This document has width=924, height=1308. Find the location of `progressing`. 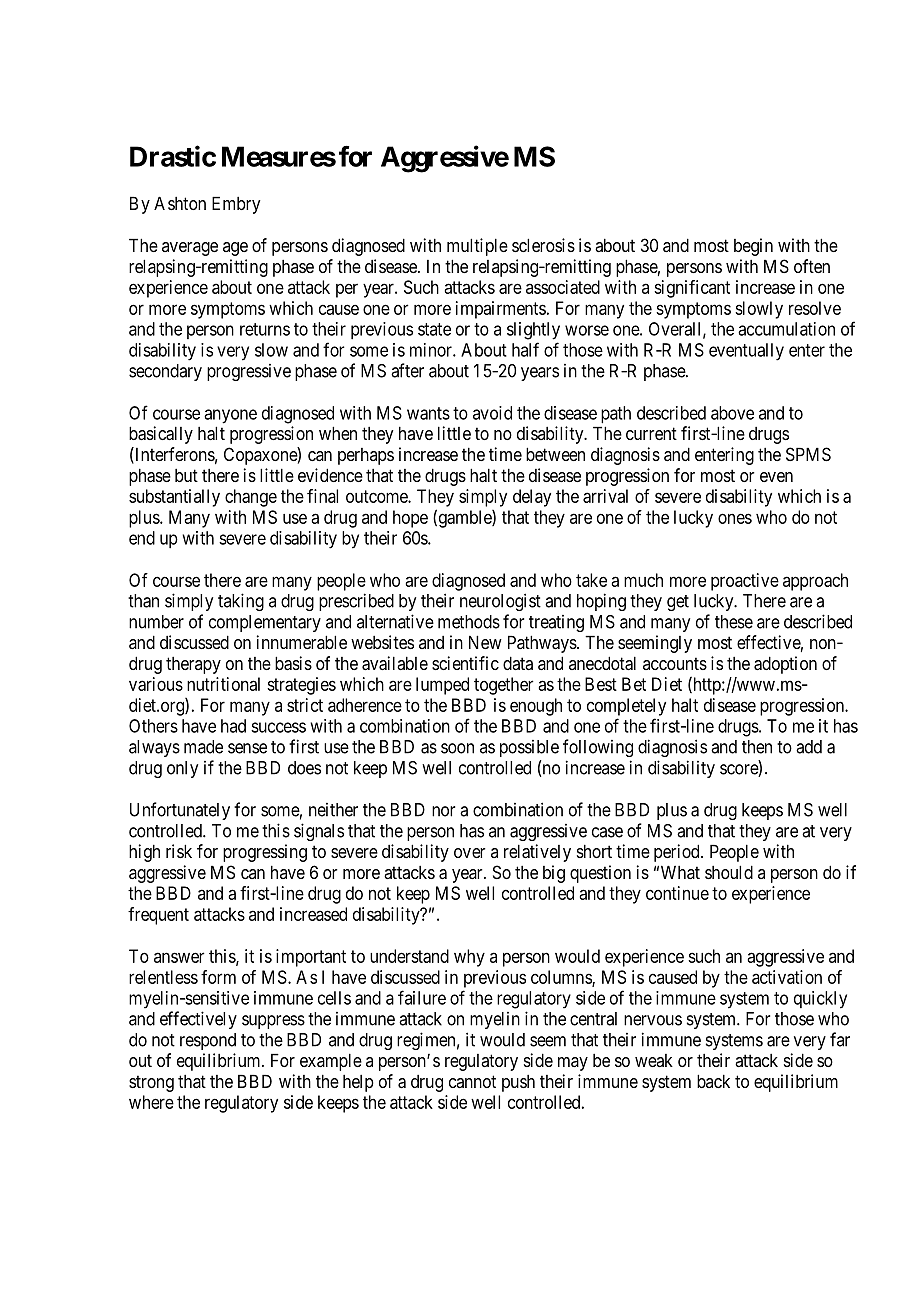

progressing is located at coordinates (265, 853).
